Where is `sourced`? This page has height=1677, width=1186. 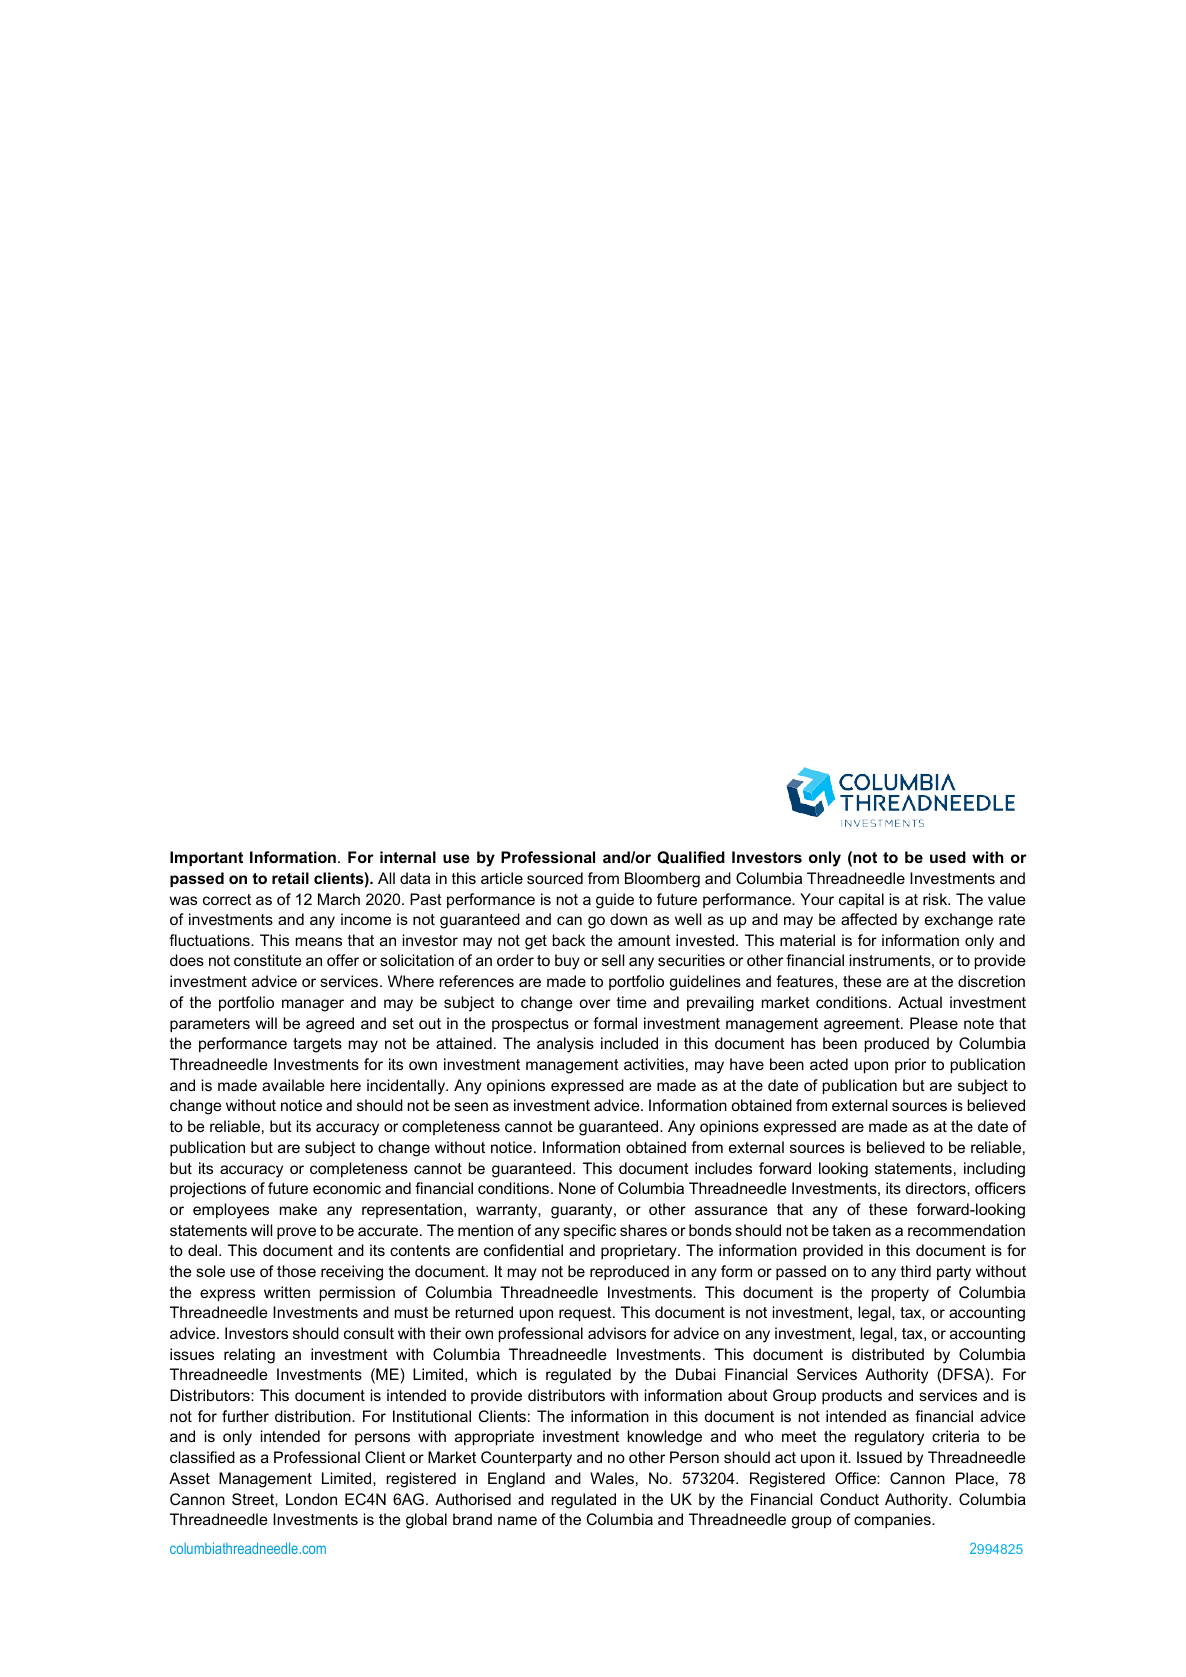 sourced is located at coordinates (555, 878).
